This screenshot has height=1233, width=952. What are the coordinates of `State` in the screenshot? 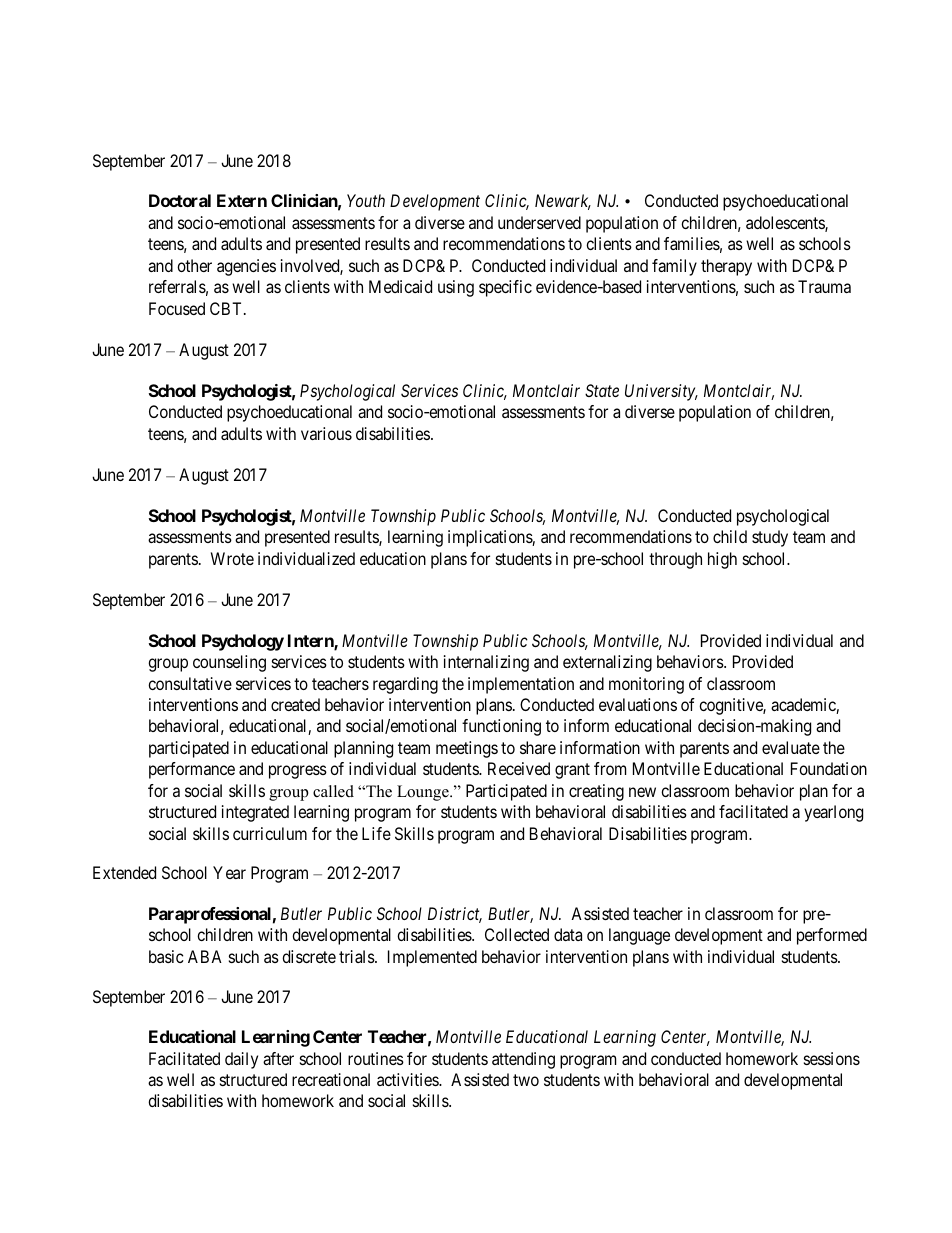 It's located at (602, 390).
